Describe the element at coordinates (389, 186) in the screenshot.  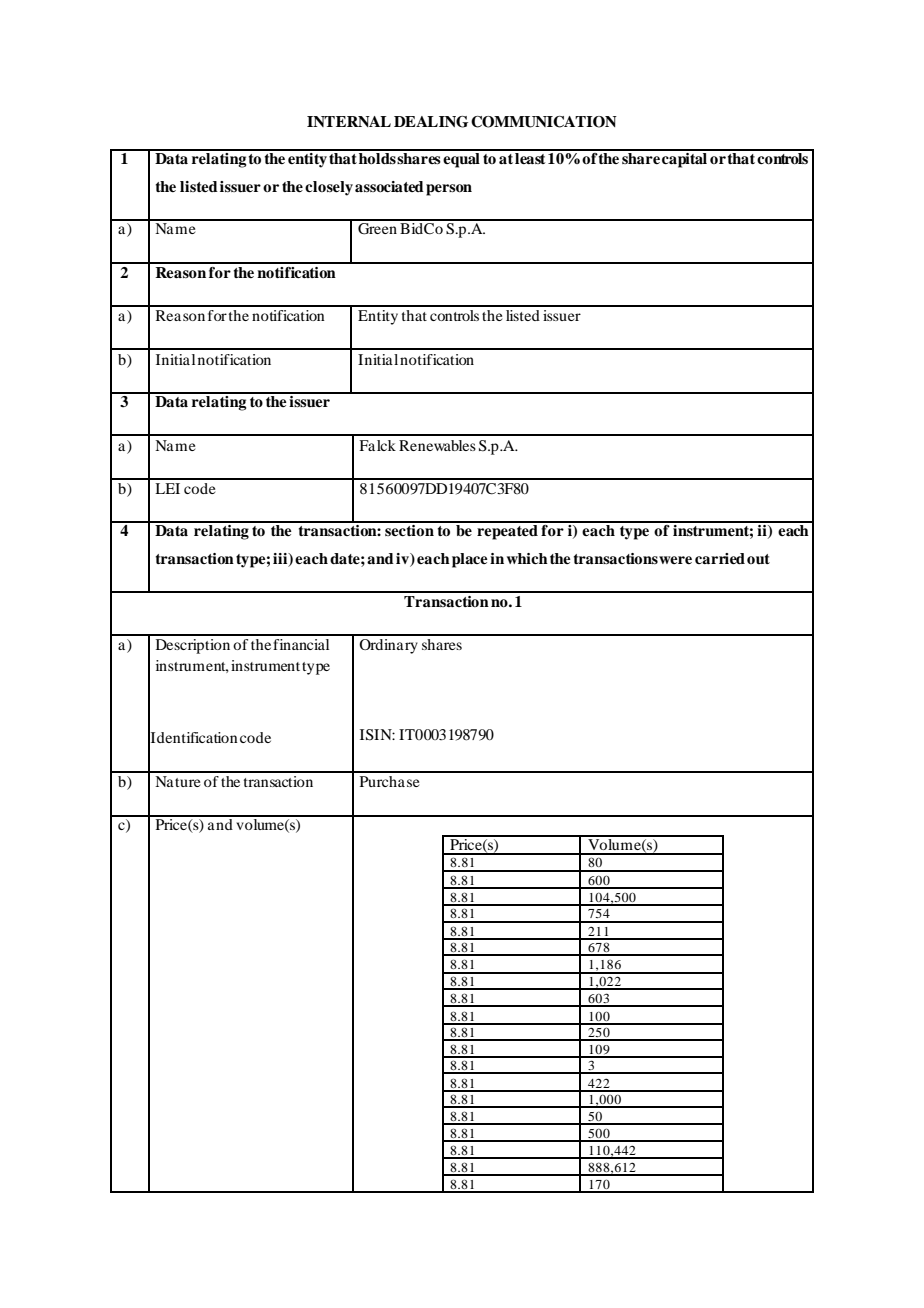
I see `associated` at that location.
